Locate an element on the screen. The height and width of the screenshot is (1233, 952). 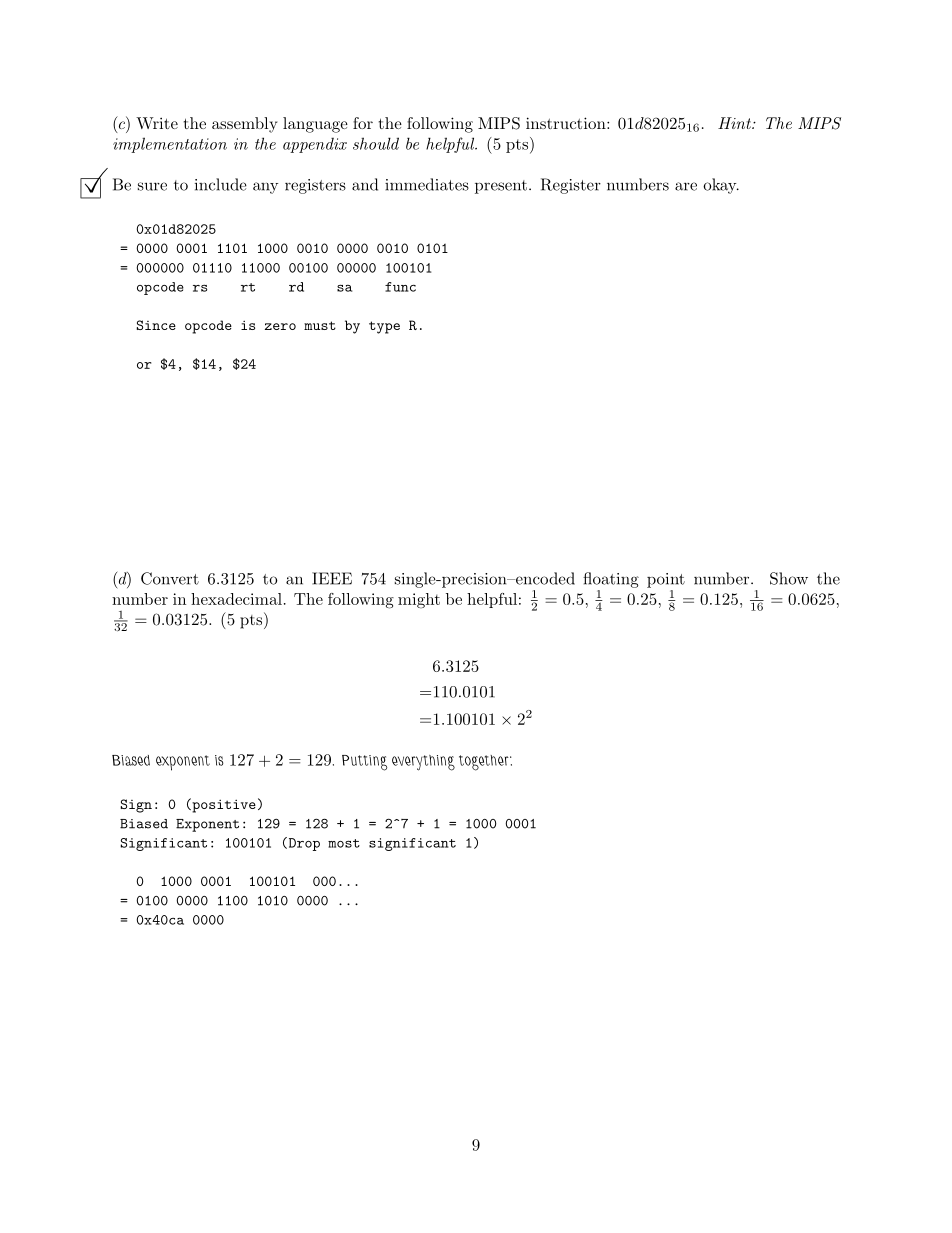
are is located at coordinates (686, 186).
